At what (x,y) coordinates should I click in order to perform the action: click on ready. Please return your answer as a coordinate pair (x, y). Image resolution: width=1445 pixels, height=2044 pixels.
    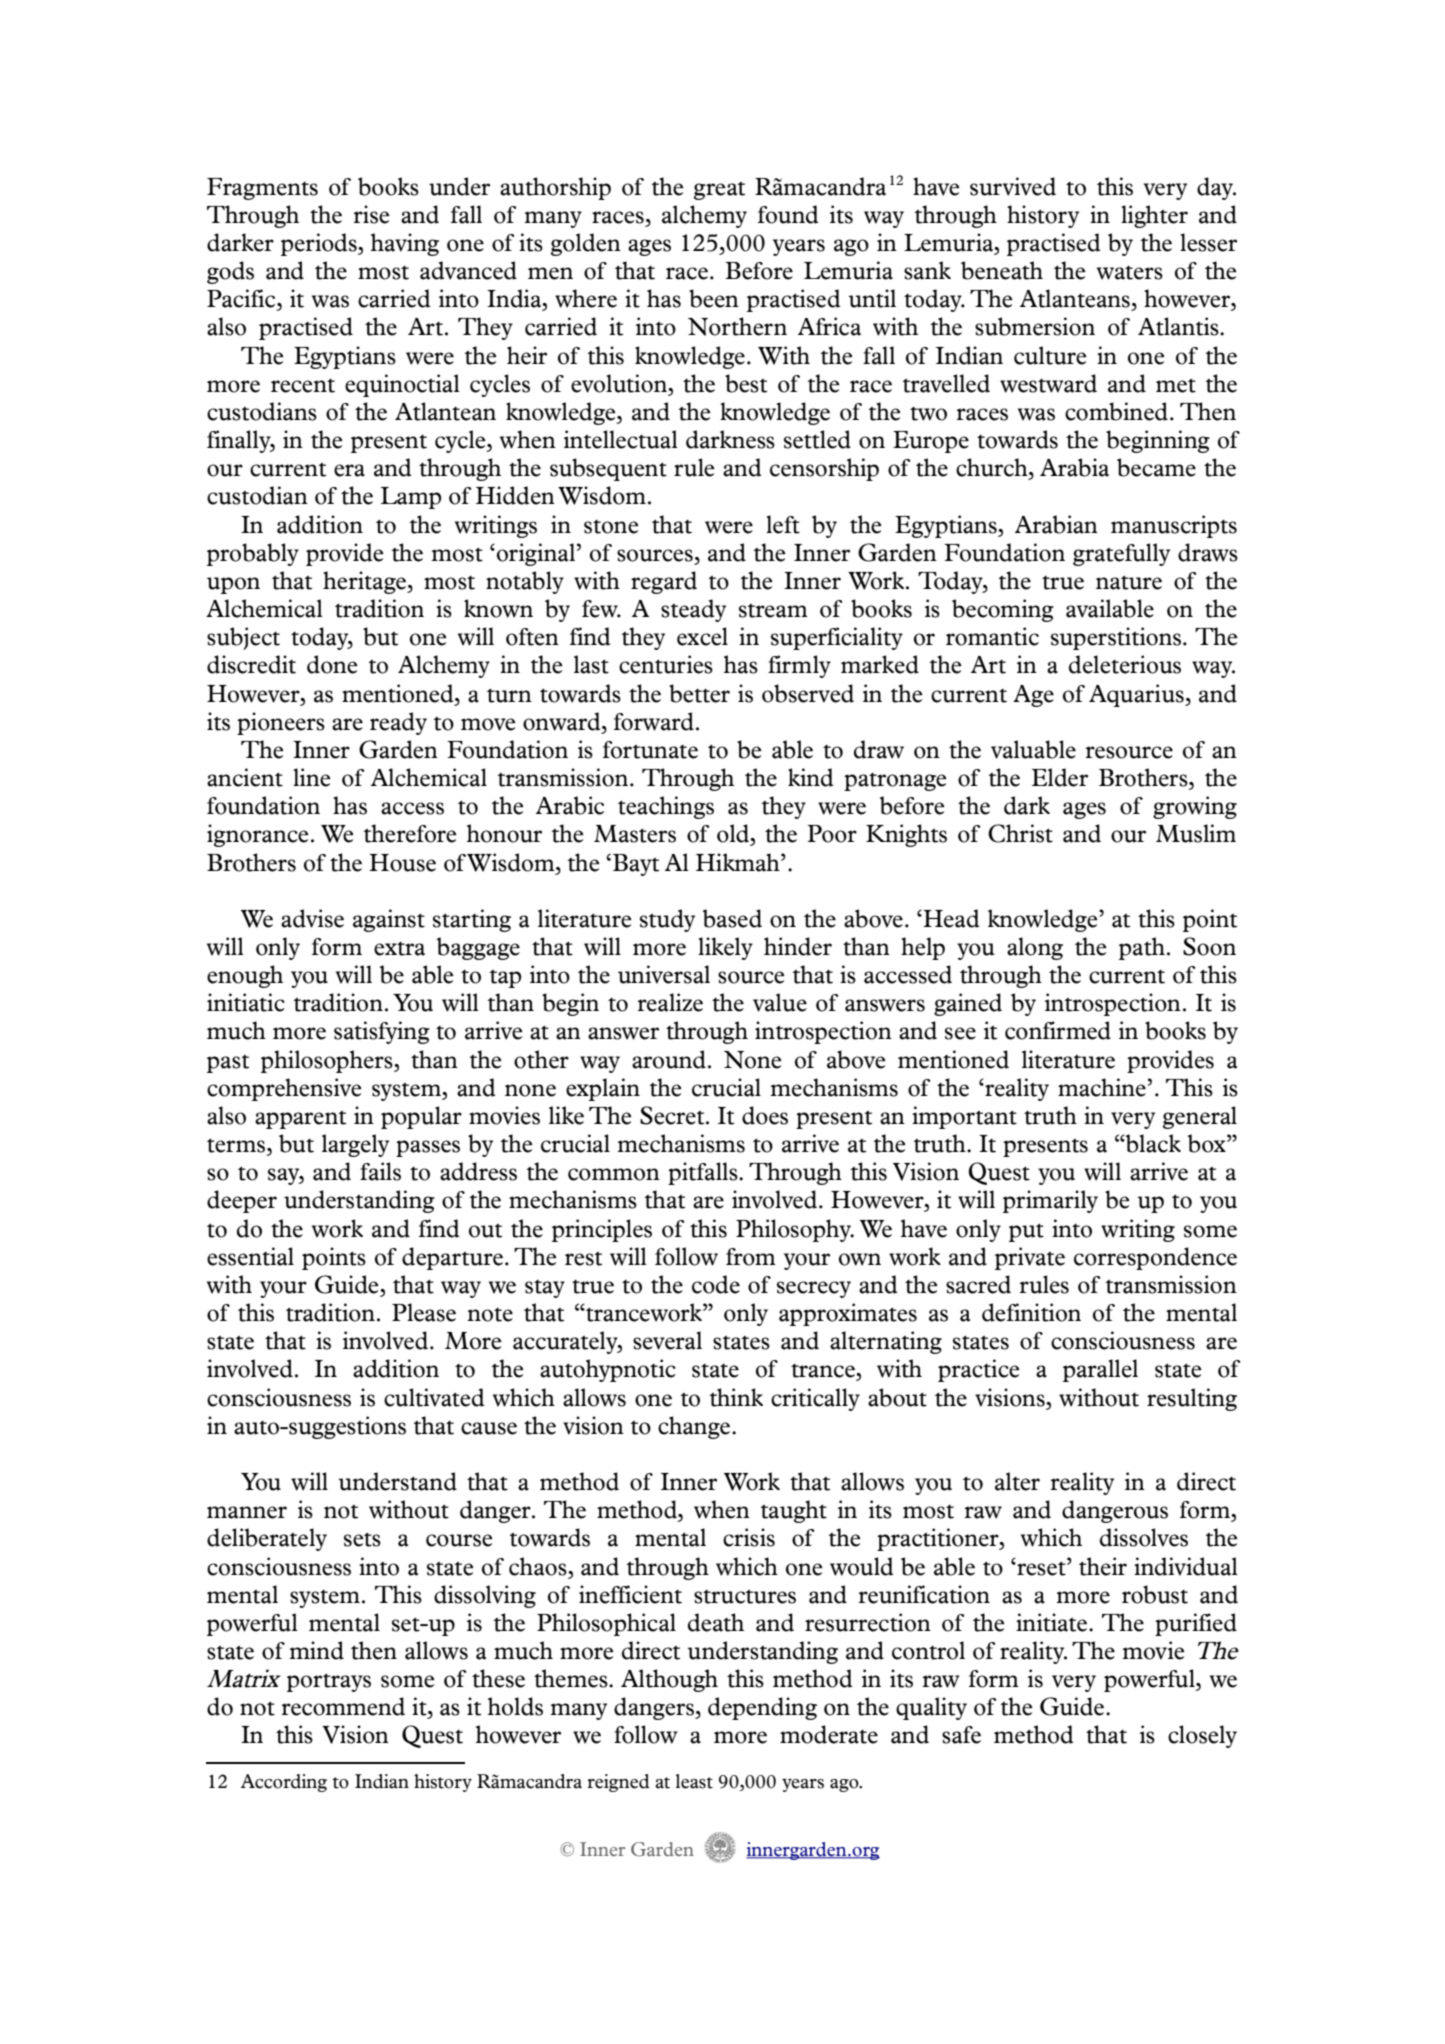
    Looking at the image, I should click on (398, 723).
